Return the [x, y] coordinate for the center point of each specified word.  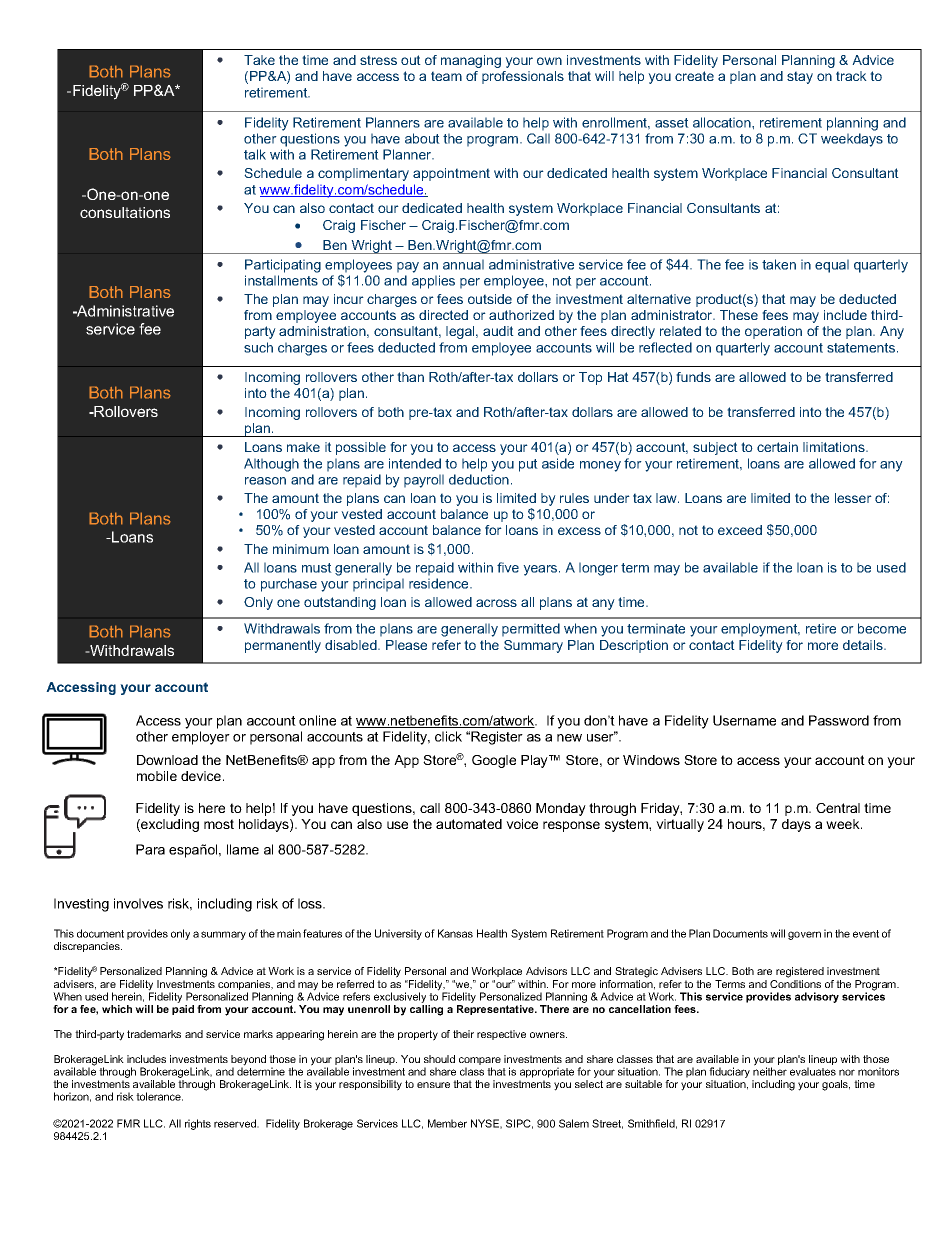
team [446, 76]
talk [255, 154]
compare [480, 1062]
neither [770, 1070]
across [496, 603]
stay [800, 77]
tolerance [159, 1096]
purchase [289, 585]
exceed [740, 530]
